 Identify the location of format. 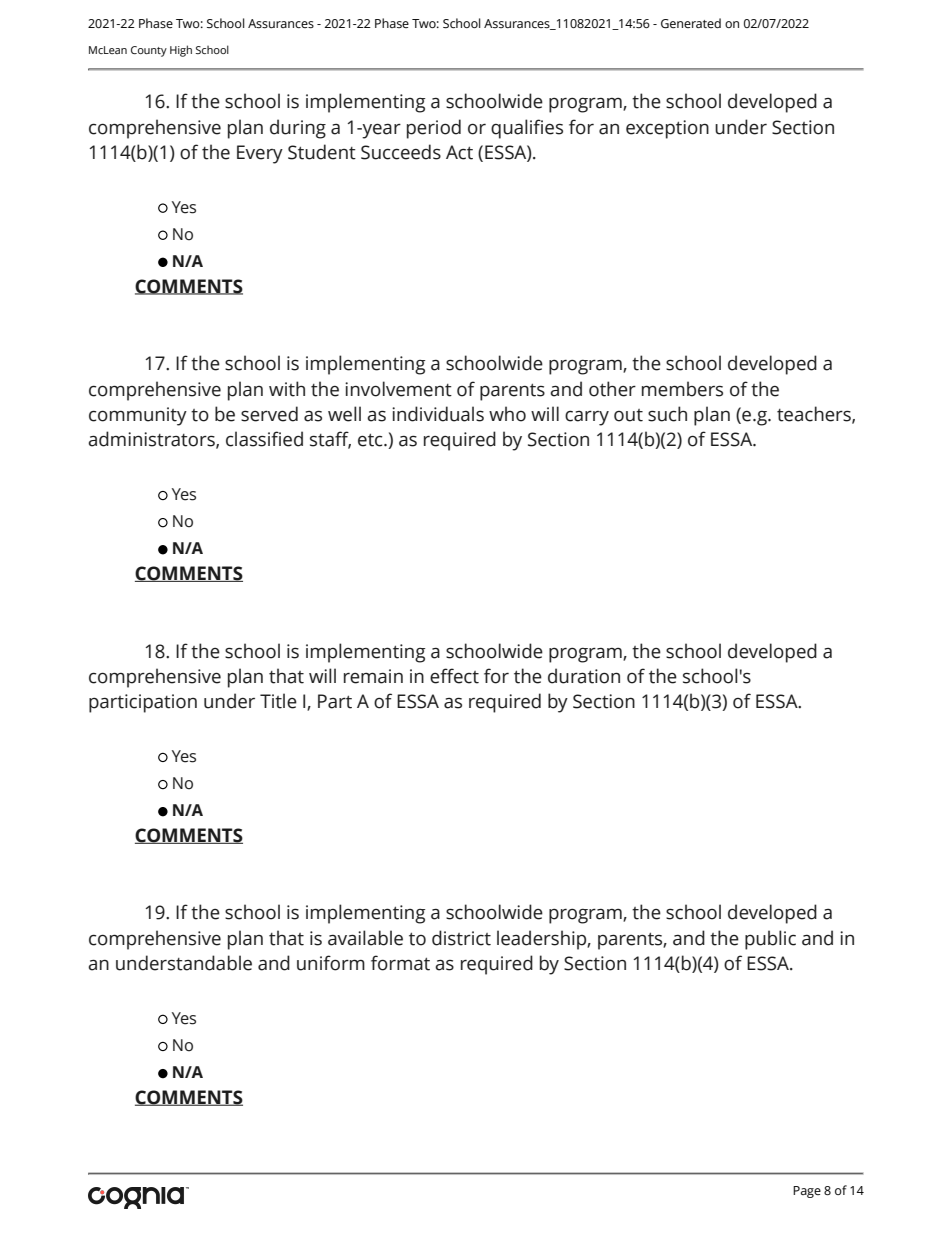
(400, 963).
